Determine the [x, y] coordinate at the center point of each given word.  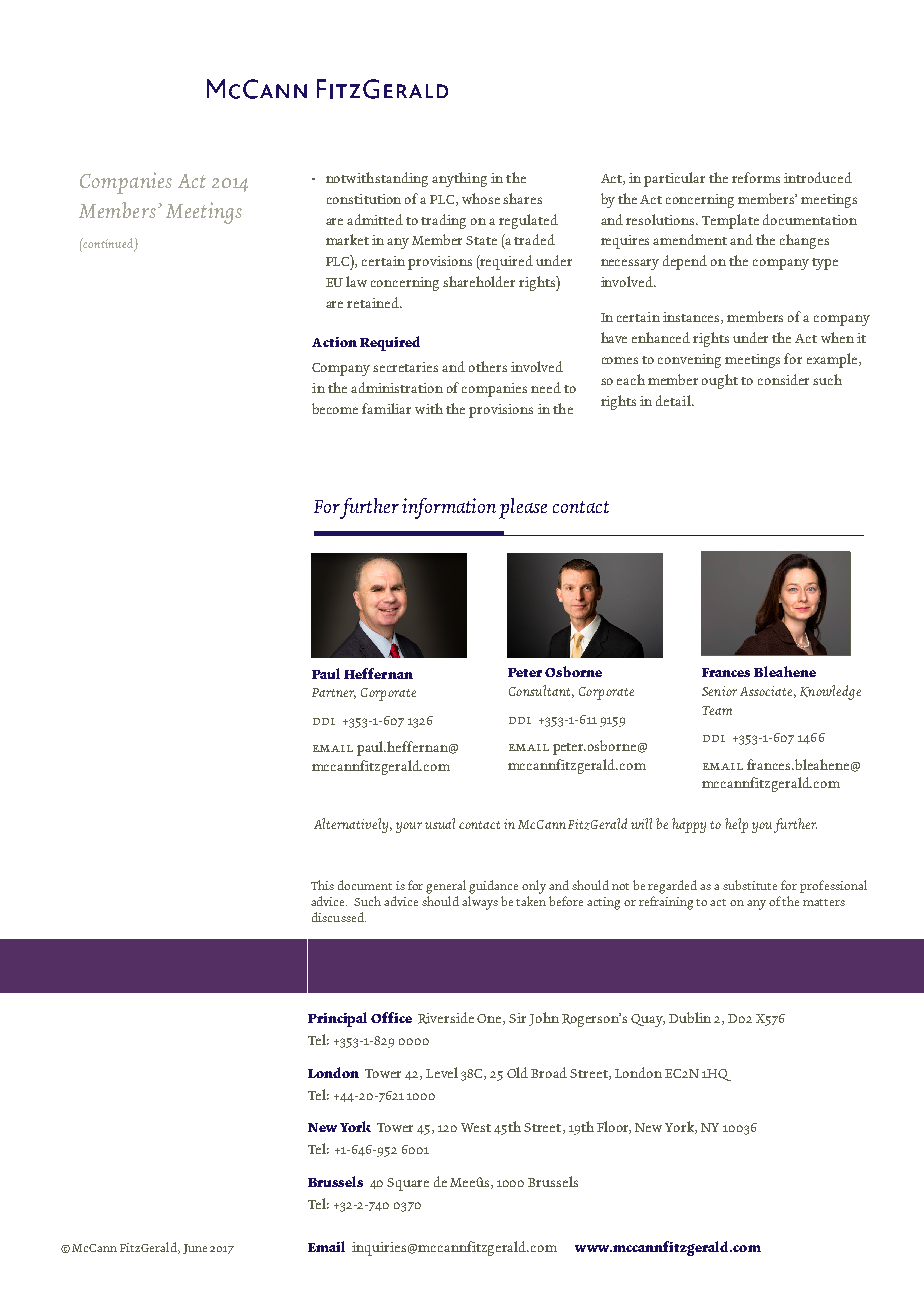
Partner [334, 693]
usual [440, 823]
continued [109, 244]
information [449, 508]
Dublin [690, 1017]
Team [717, 710]
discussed [339, 917]
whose [481, 198]
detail [674, 400]
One [490, 1019]
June [195, 1249]
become [335, 408]
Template [730, 221]
